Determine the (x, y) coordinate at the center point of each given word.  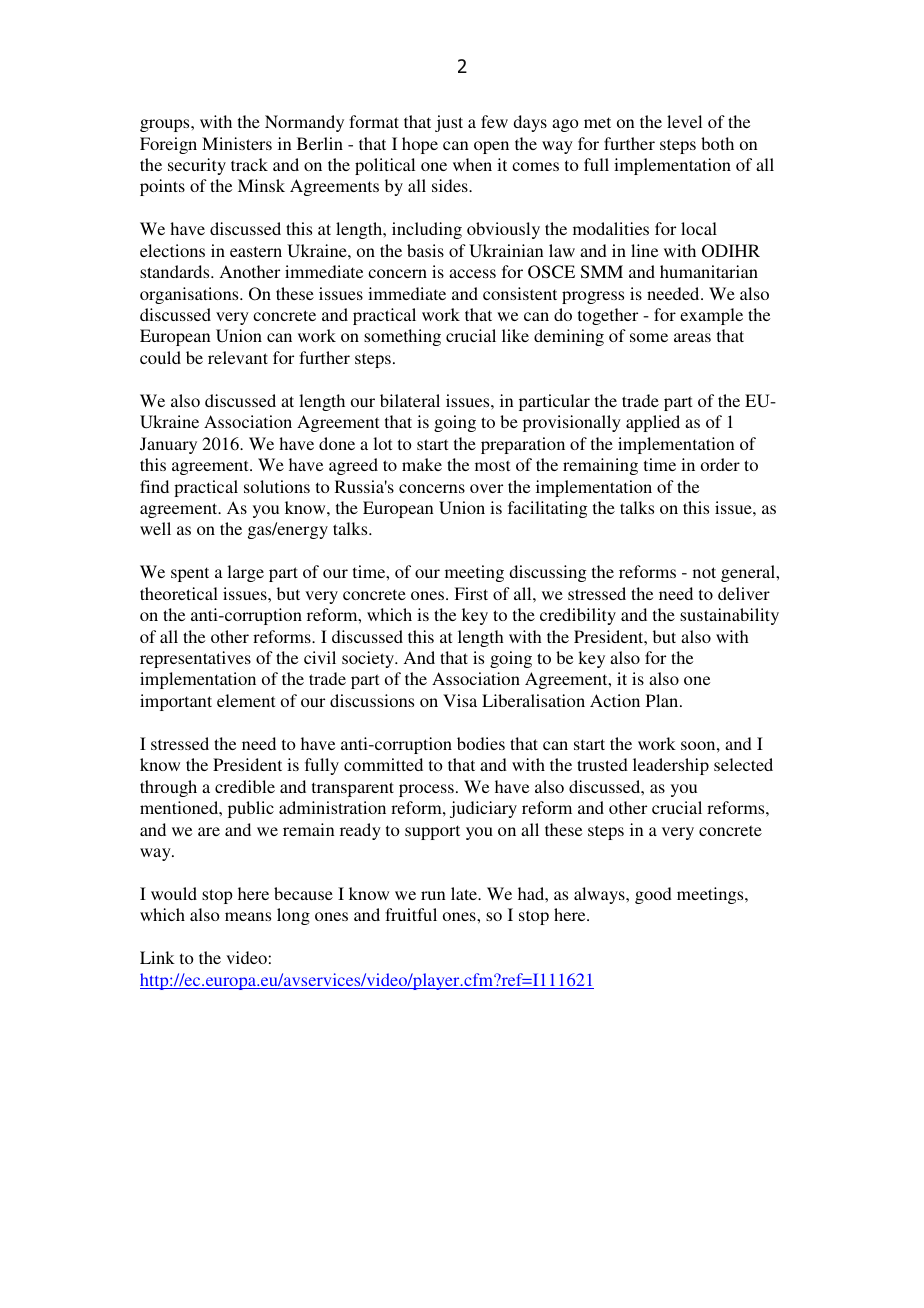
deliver (744, 593)
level (684, 121)
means (248, 916)
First (471, 593)
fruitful (411, 914)
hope (420, 145)
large (245, 573)
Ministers (237, 143)
